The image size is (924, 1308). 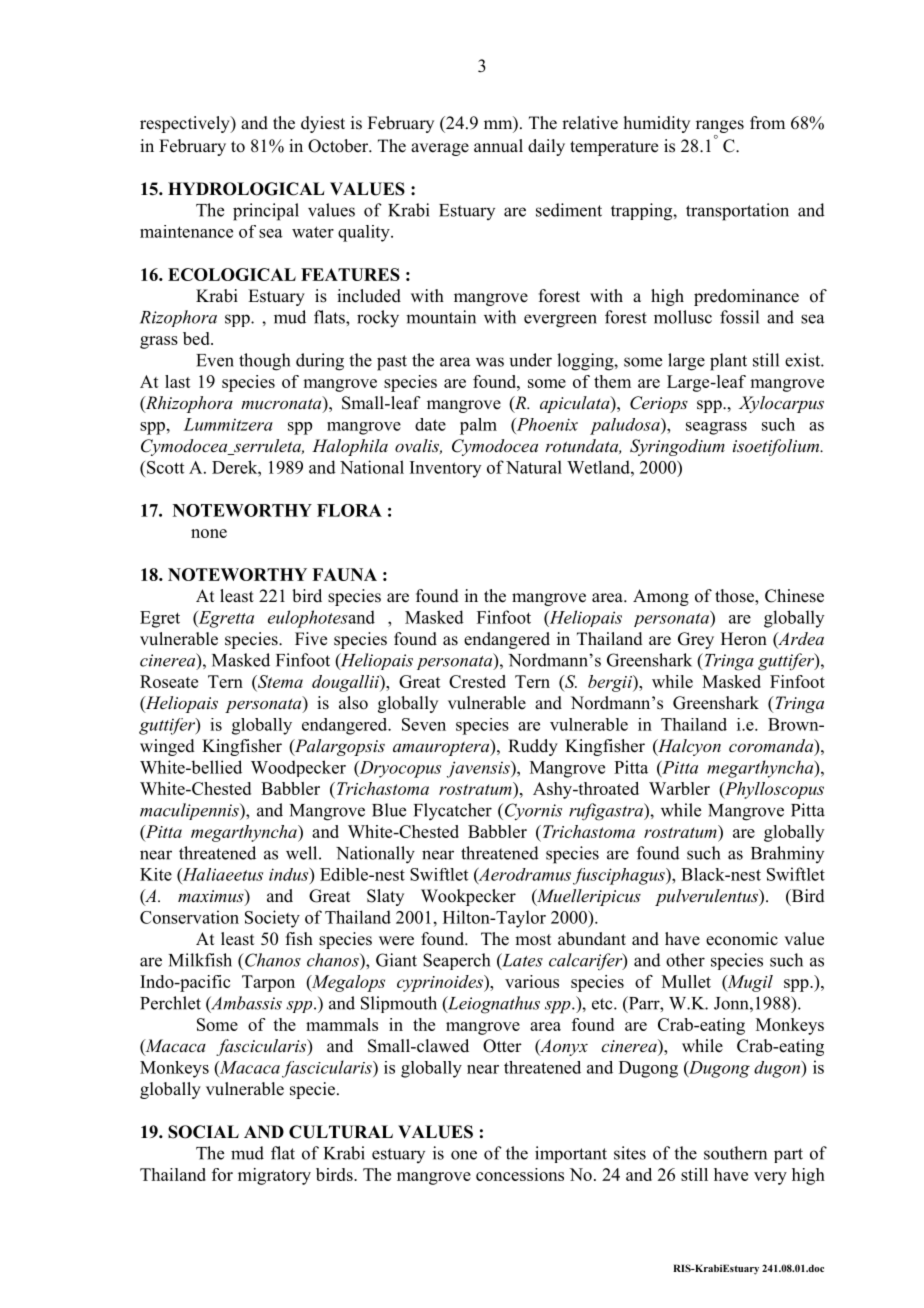 I want to click on southern, so click(x=735, y=1153).
